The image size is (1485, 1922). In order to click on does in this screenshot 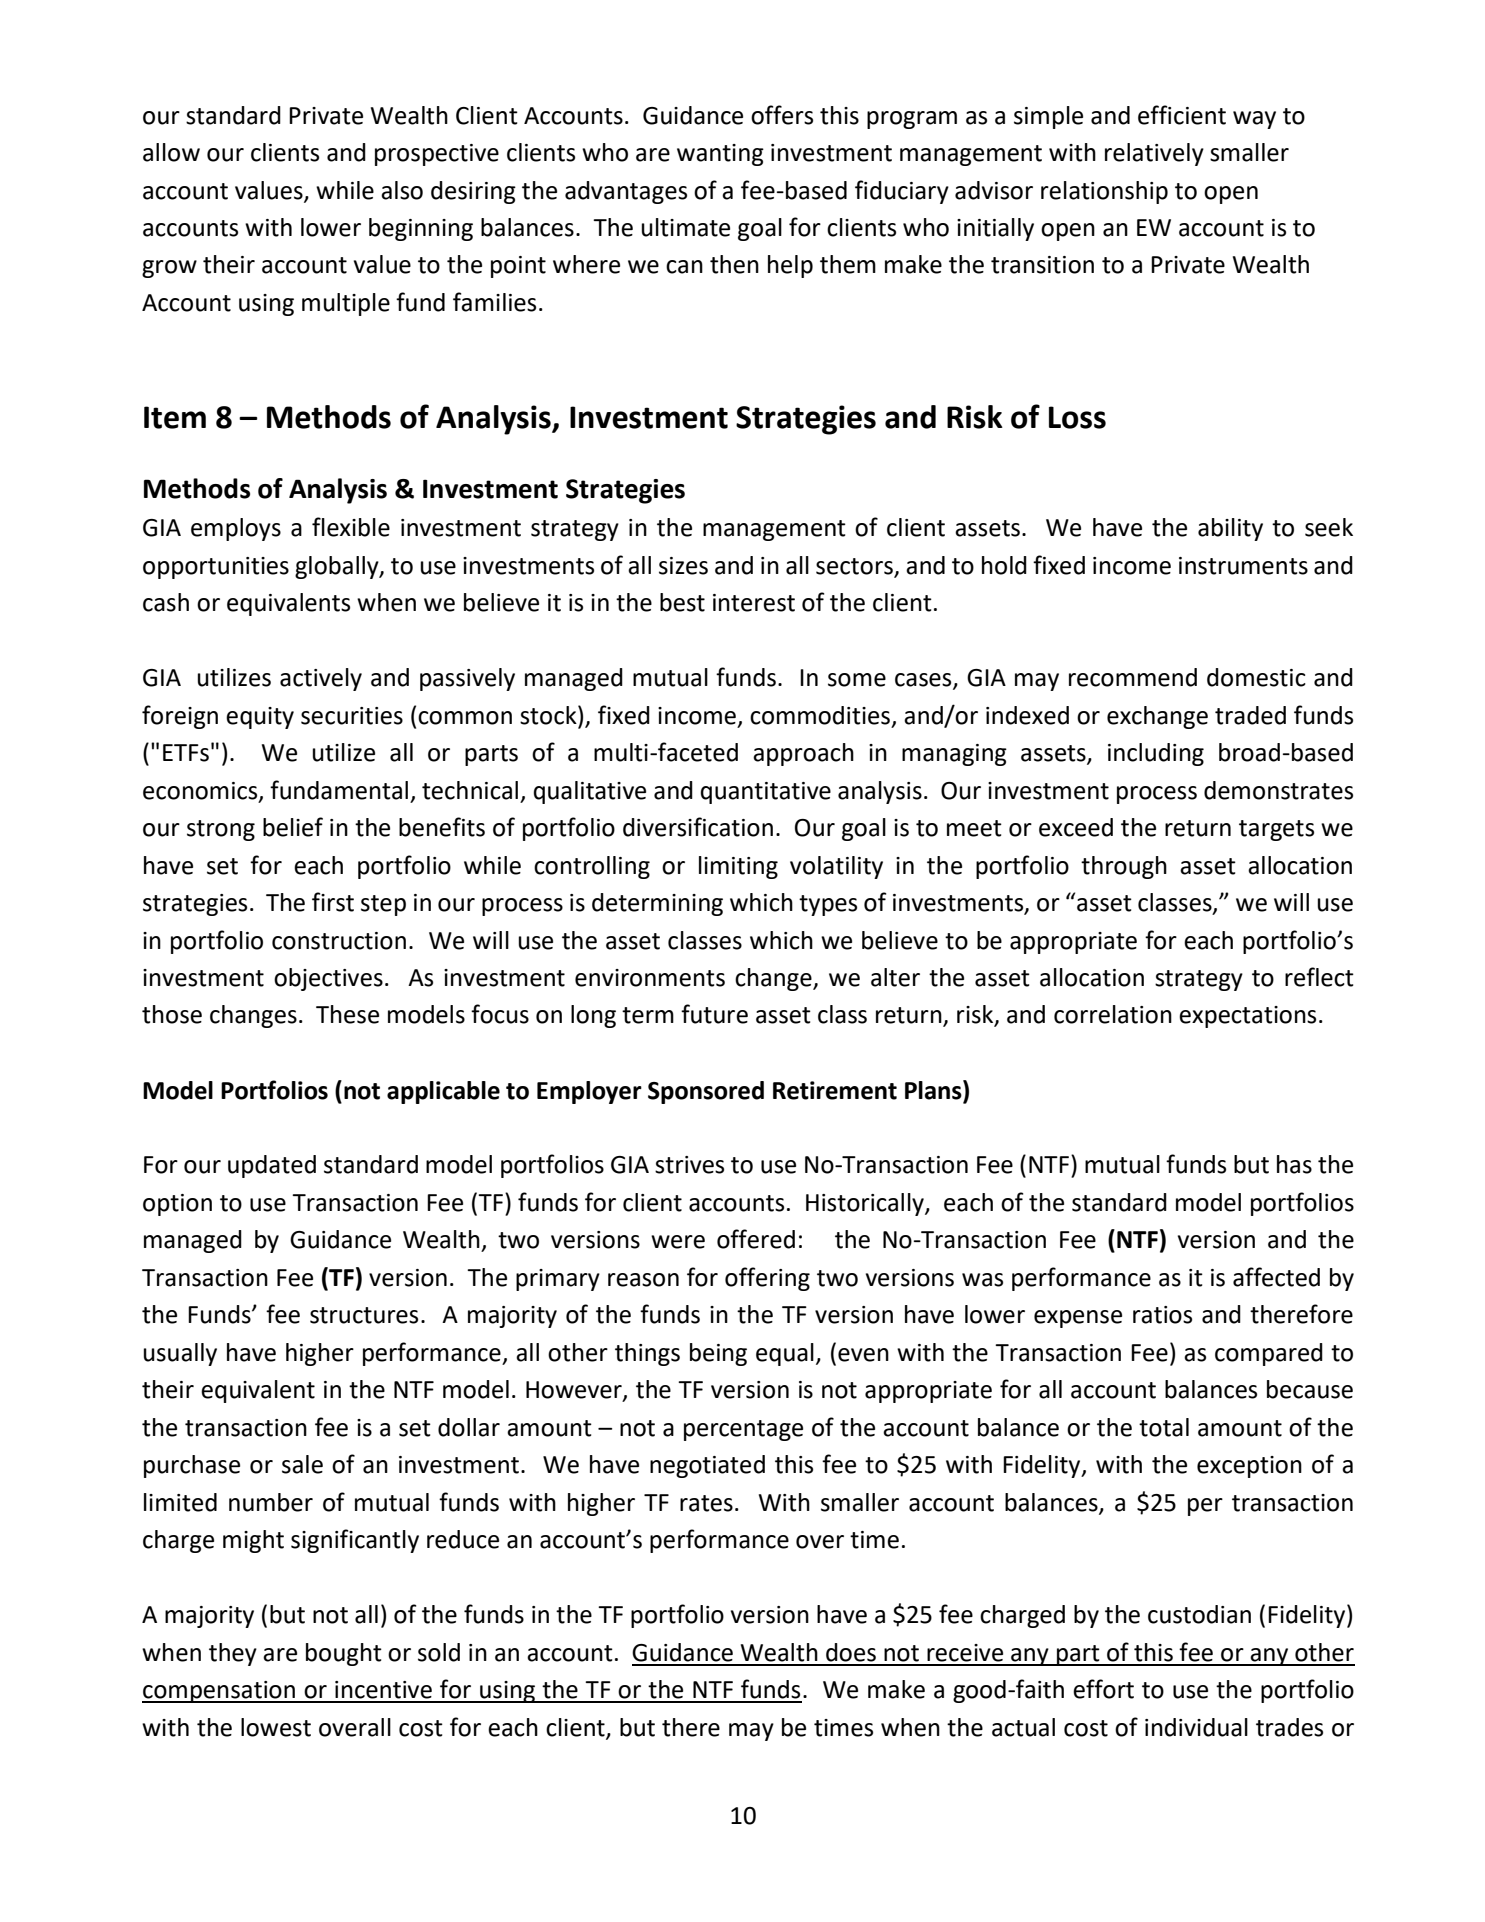, I will do `click(851, 1652)`.
